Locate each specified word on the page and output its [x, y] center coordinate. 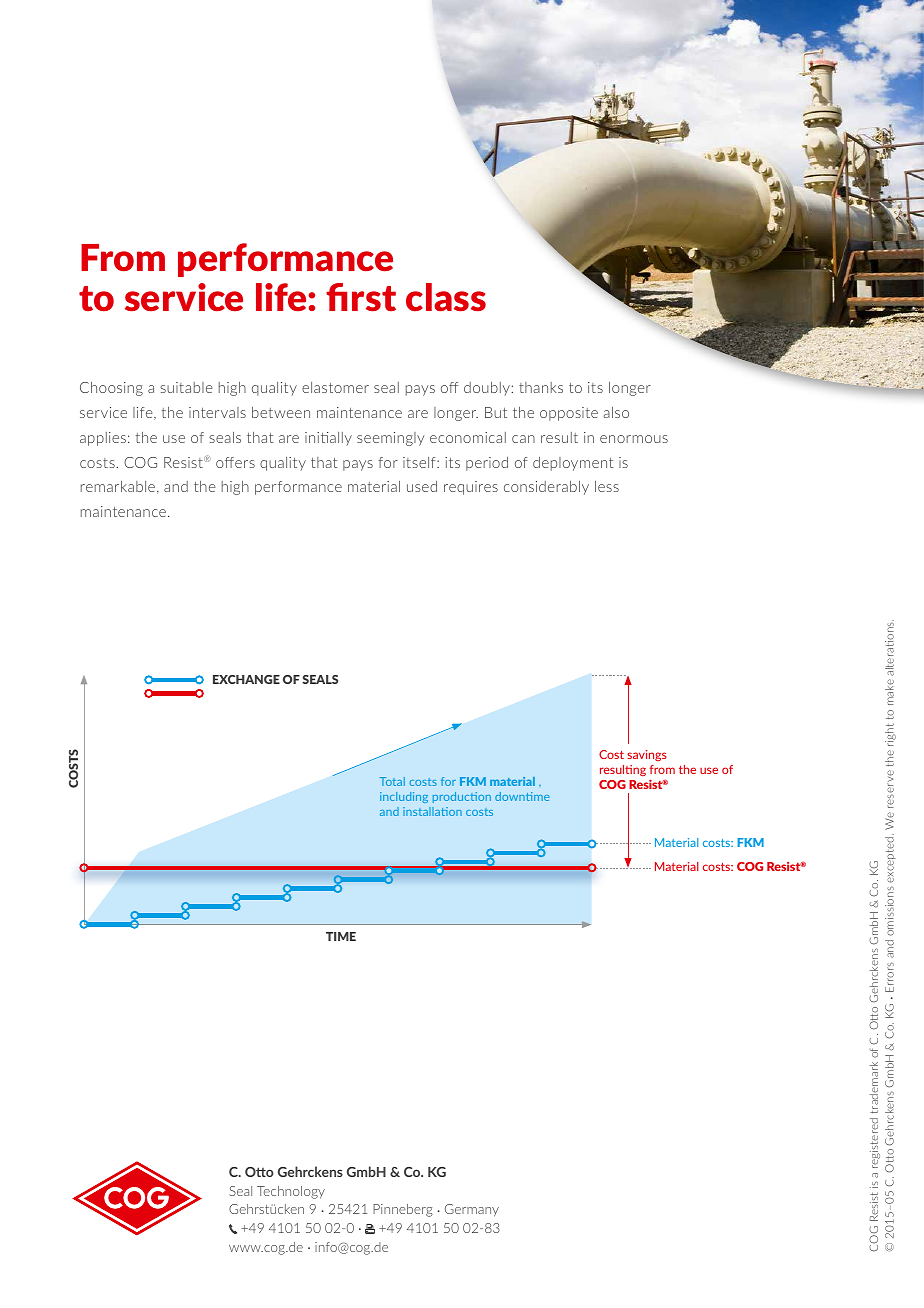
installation [432, 811]
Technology [291, 1192]
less [607, 486]
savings [647, 755]
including [404, 797]
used [422, 486]
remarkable [119, 487]
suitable [186, 387]
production [462, 797]
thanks [541, 387]
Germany [472, 1210]
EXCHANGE [246, 679]
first [361, 297]
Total [392, 781]
